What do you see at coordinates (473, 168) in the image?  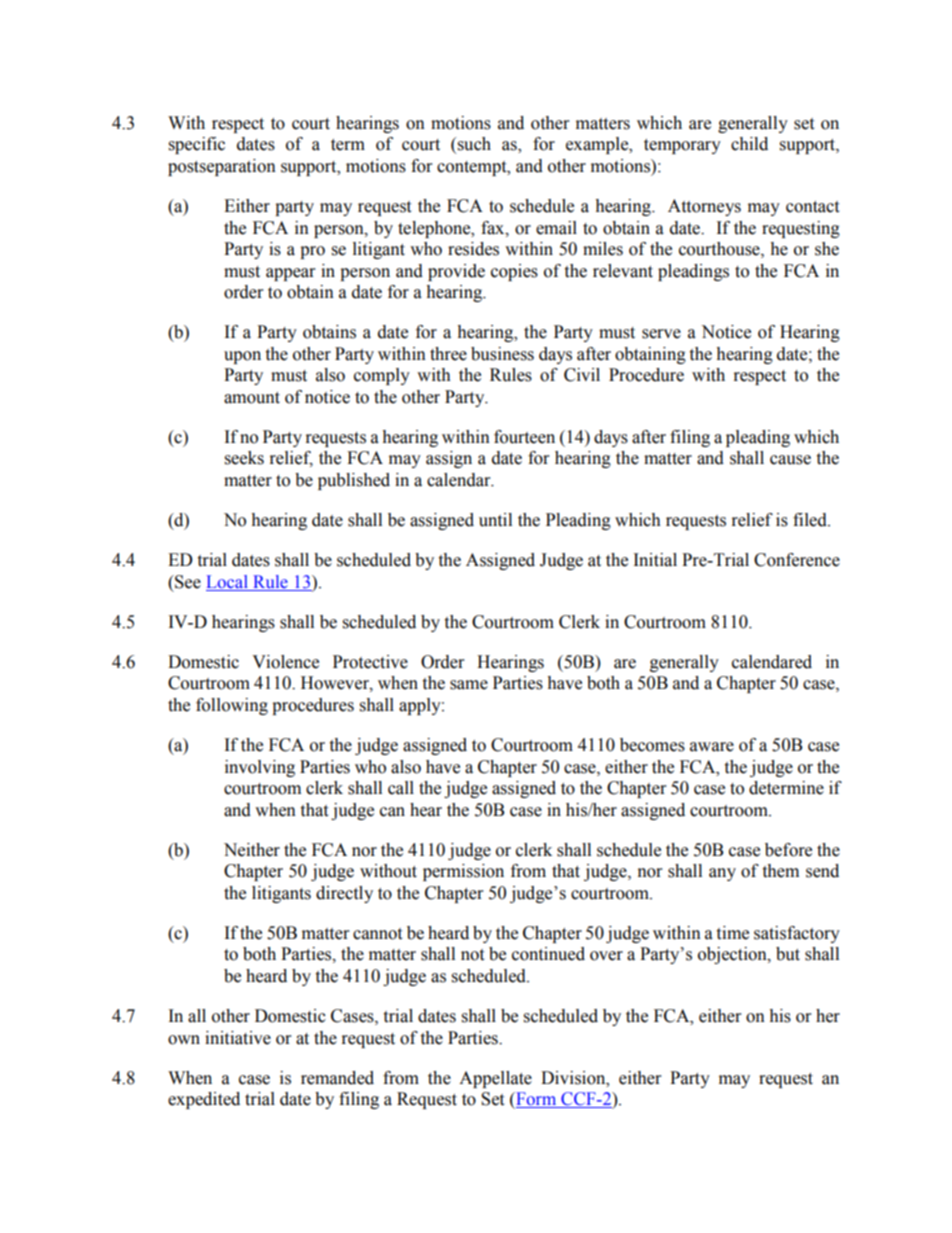 I see `contempt` at bounding box center [473, 168].
